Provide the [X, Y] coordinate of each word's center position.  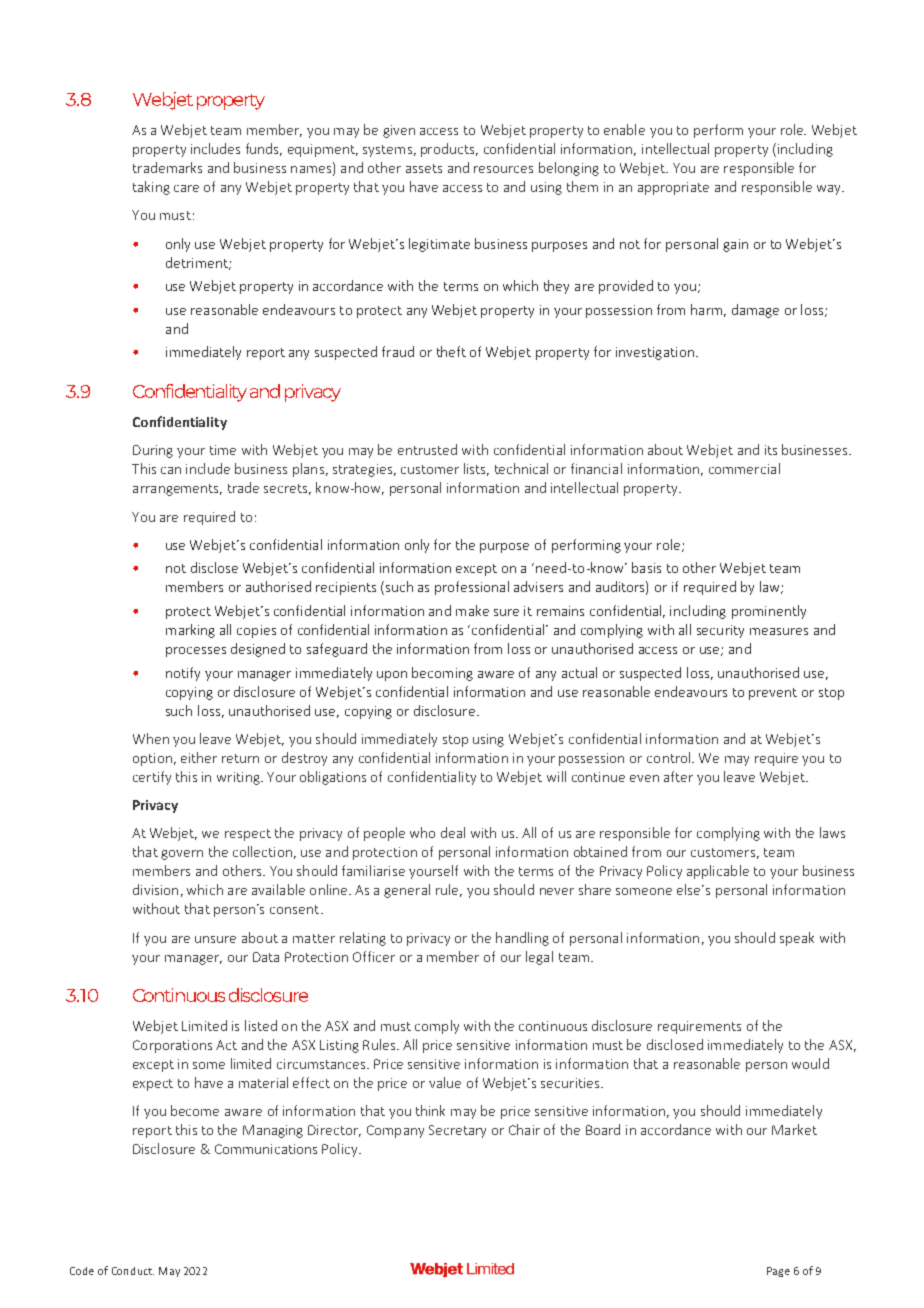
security [720, 631]
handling [522, 939]
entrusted [427, 449]
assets [424, 168]
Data [266, 957]
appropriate [673, 188]
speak [797, 939]
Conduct [133, 1271]
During [153, 451]
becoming [442, 674]
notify [183, 674]
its [771, 450]
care [186, 188]
